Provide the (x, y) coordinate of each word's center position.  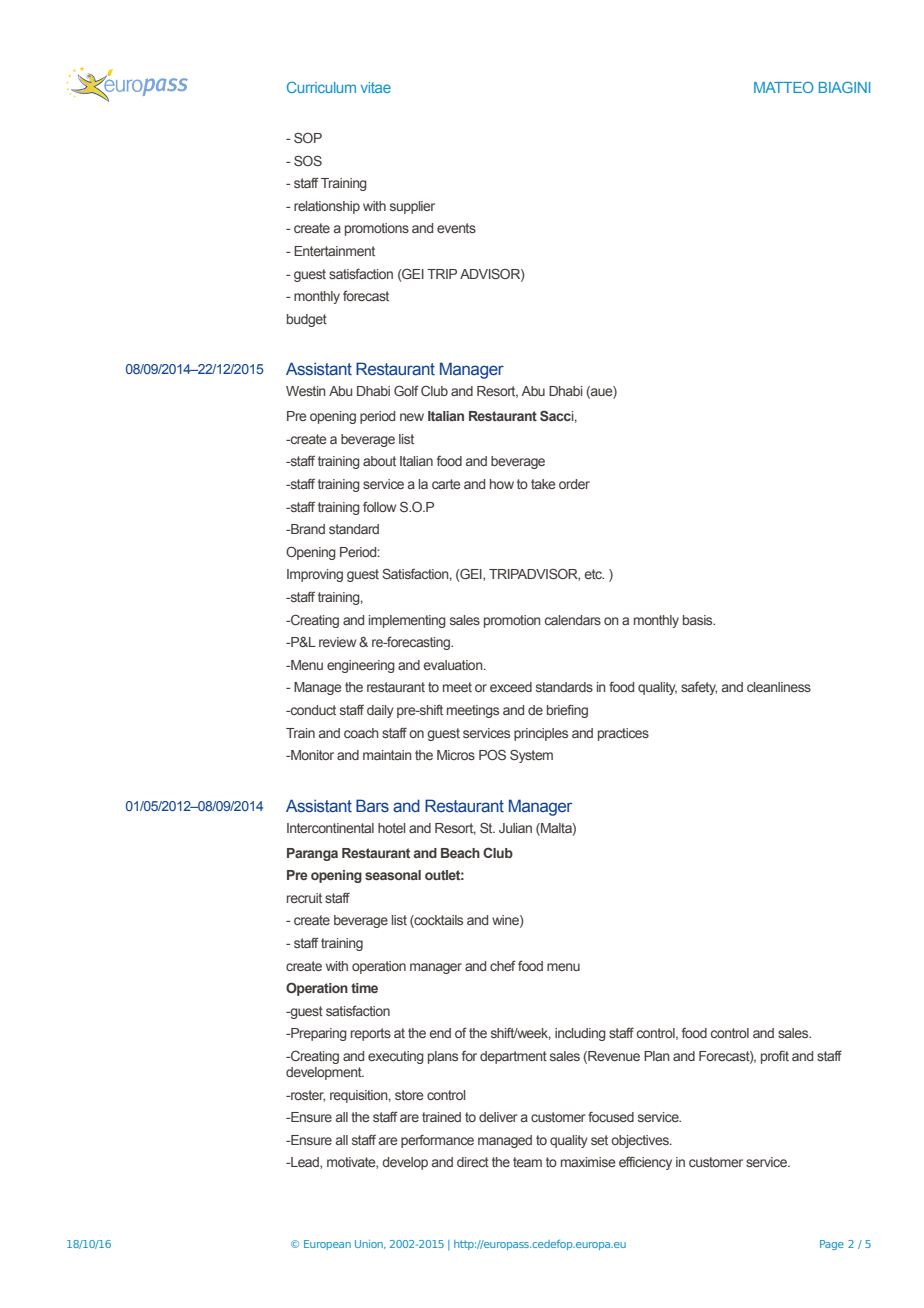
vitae (376, 87)
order (574, 484)
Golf (406, 390)
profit (775, 1057)
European (327, 1245)
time (364, 988)
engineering (361, 666)
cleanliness (779, 687)
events (456, 228)
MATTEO (784, 87)
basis (699, 620)
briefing (567, 711)
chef (503, 965)
